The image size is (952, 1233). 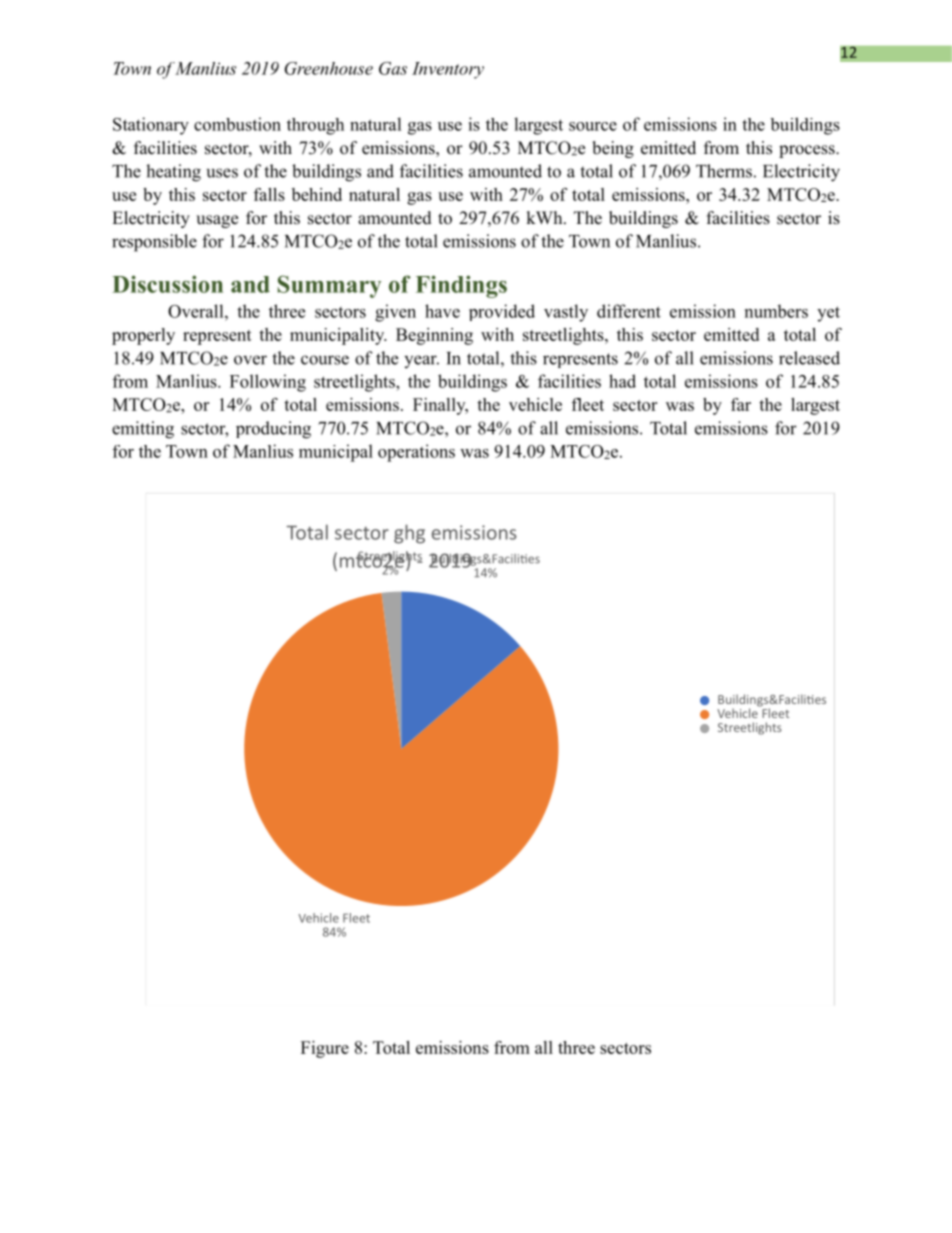 What do you see at coordinates (273, 430) in the image?
I see `producing` at bounding box center [273, 430].
